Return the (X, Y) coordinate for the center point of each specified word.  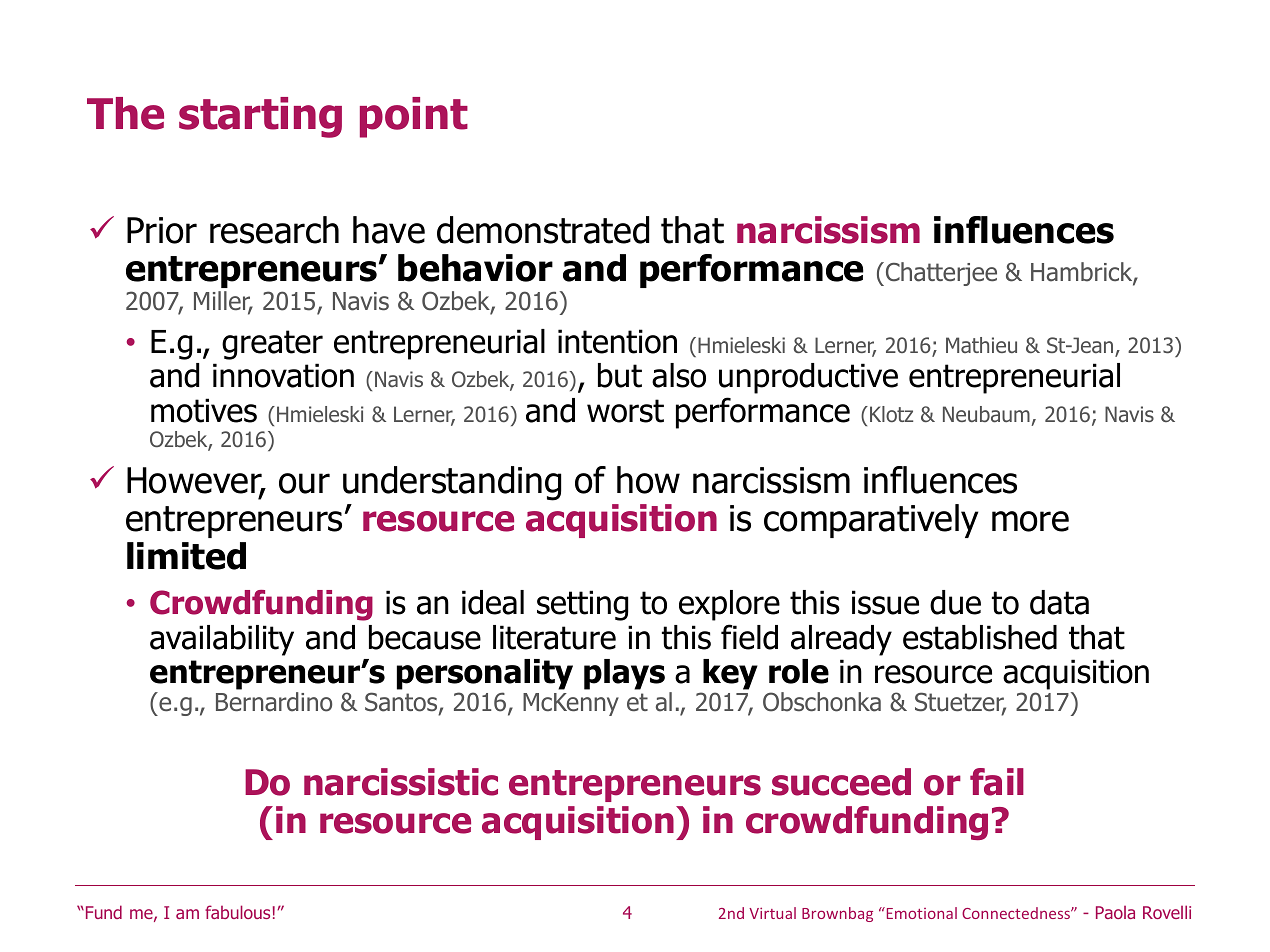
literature (554, 637)
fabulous (237, 912)
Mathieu (981, 345)
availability (222, 640)
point (414, 117)
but (620, 375)
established (980, 637)
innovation (283, 375)
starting (260, 117)
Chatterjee (940, 274)
